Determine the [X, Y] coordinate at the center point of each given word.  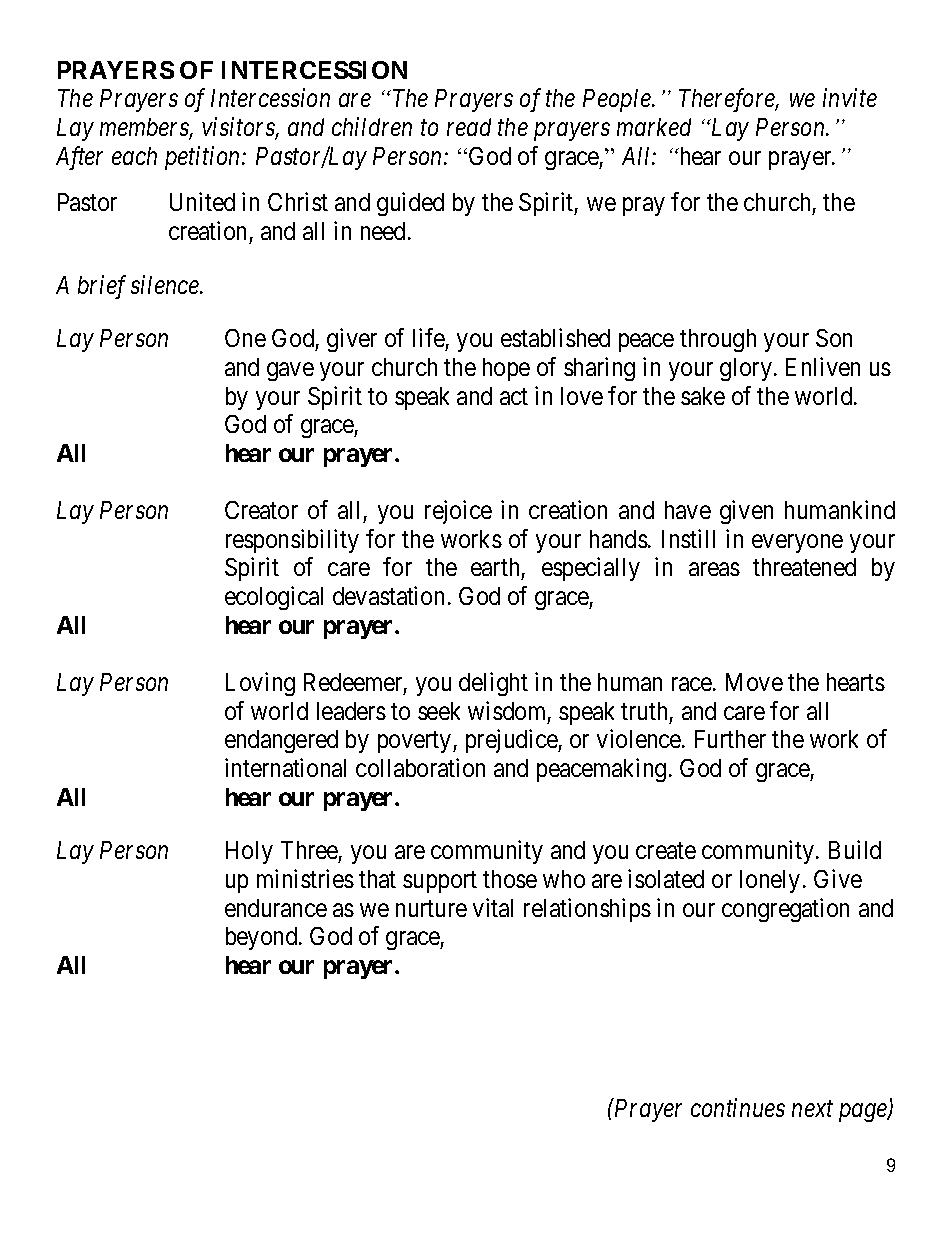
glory [746, 369]
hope [506, 369]
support [440, 882]
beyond [263, 938]
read [469, 127]
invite [850, 98]
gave [290, 372]
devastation [388, 595]
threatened [804, 567]
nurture [431, 908]
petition [204, 158]
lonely [770, 881]
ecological [274, 598]
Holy [249, 852]
